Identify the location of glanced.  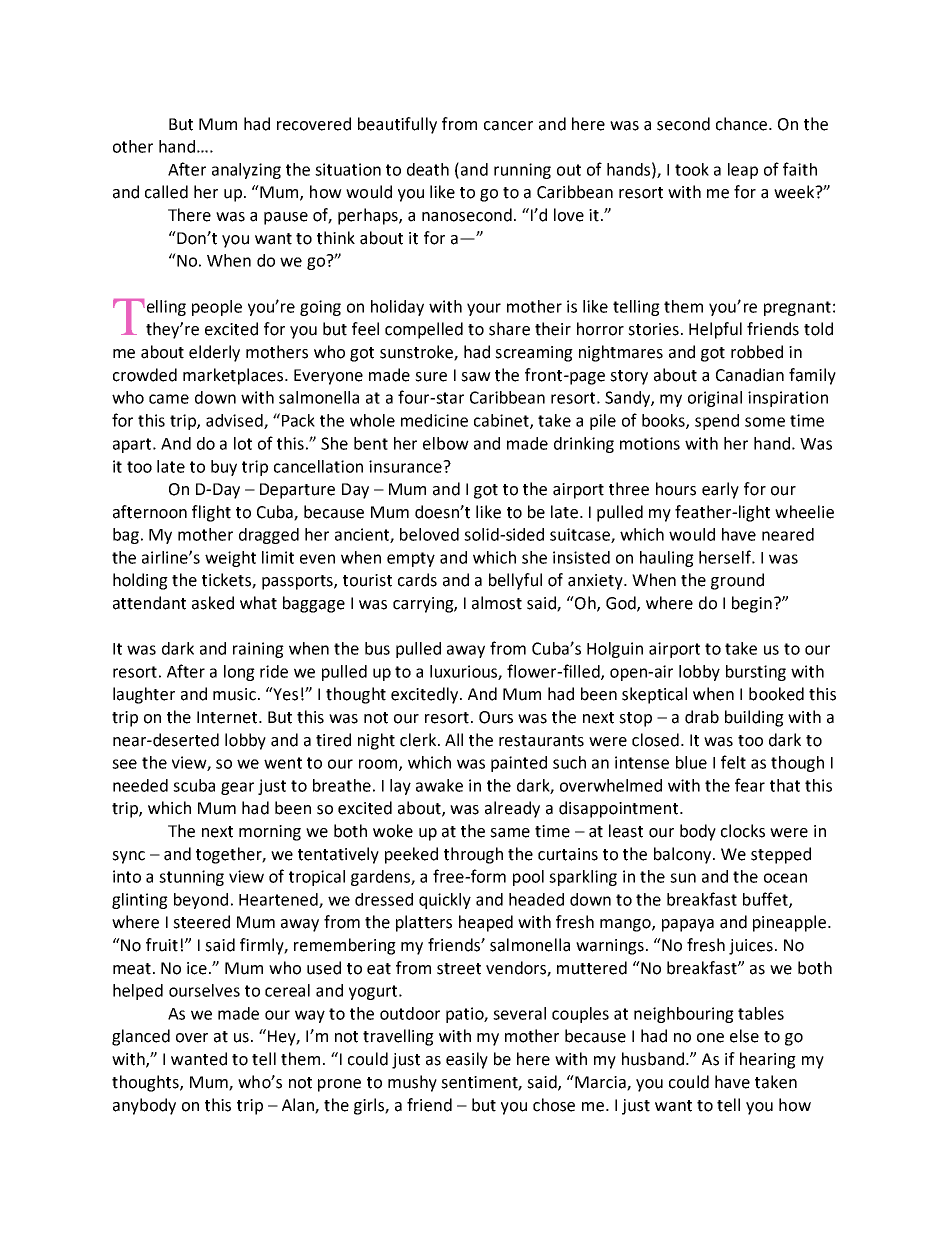
(141, 1037).
